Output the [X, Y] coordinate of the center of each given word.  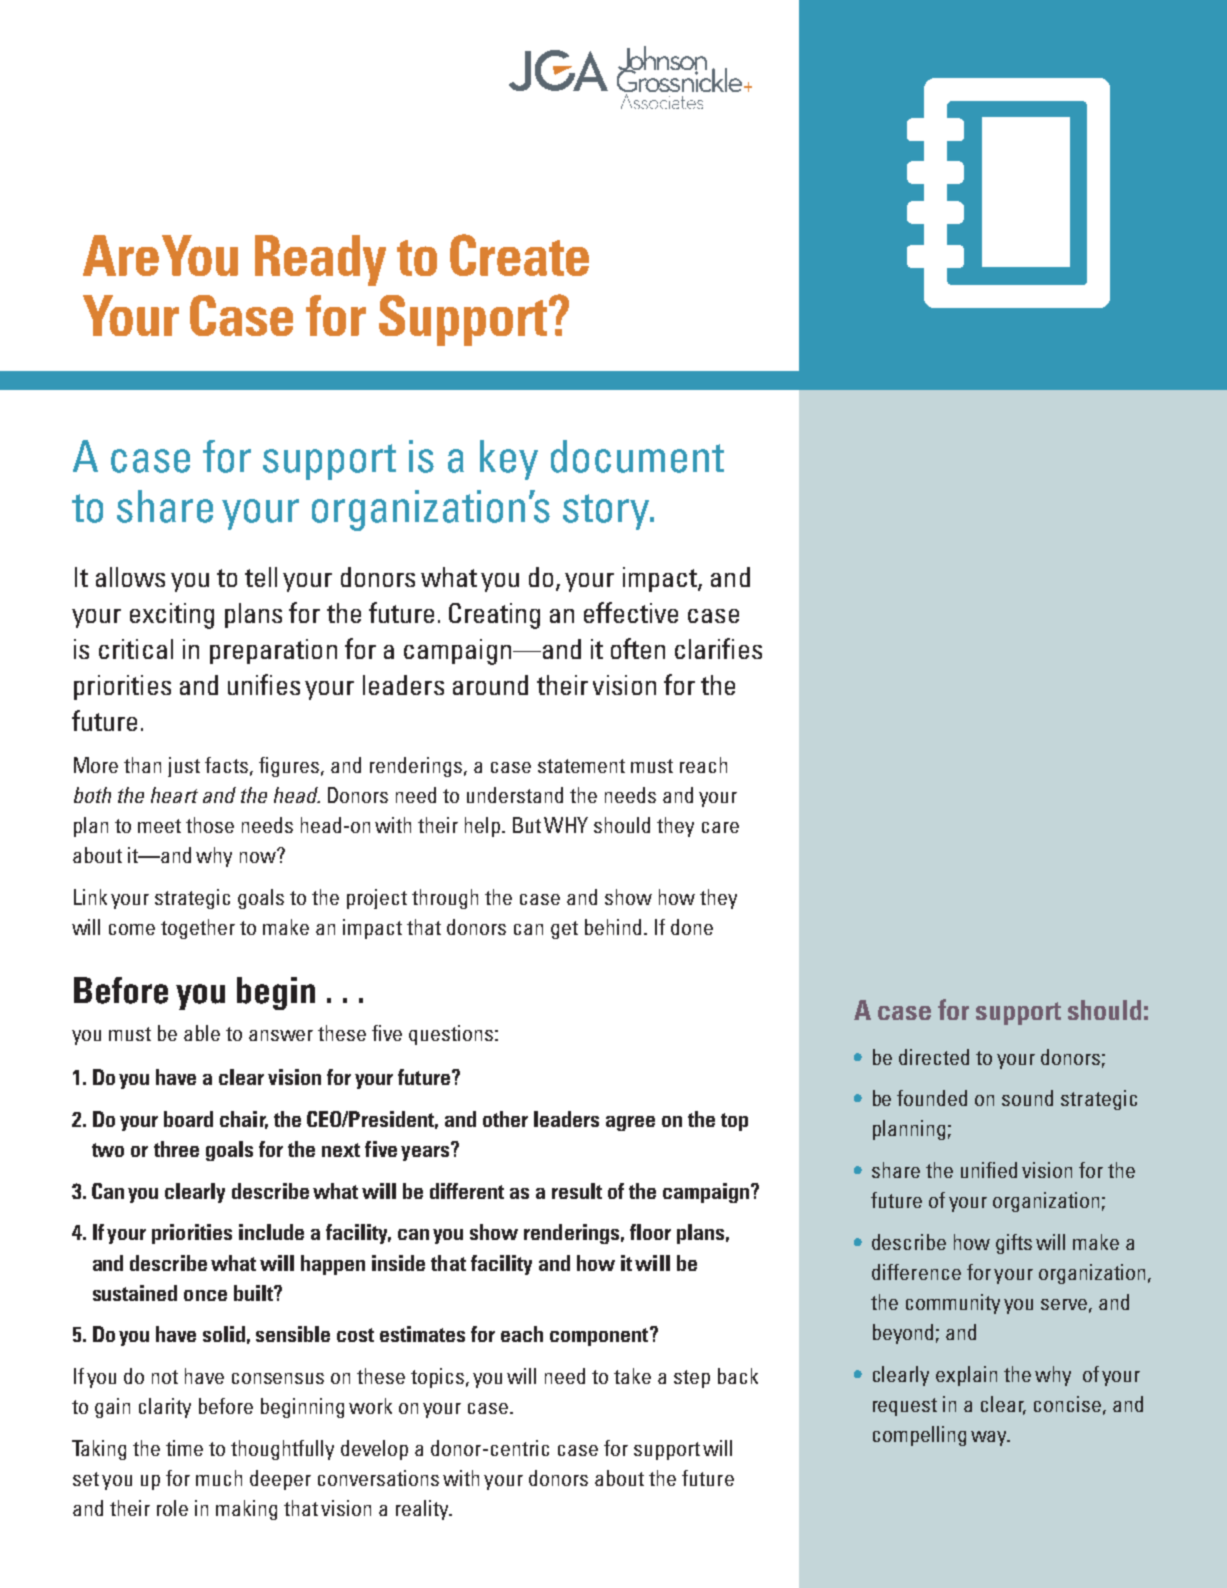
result [577, 1191]
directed [934, 1057]
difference [916, 1272]
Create [519, 255]
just [184, 767]
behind [613, 927]
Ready [320, 260]
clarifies [718, 648]
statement [581, 766]
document [637, 456]
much [219, 1478]
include [271, 1232]
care [720, 827]
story [607, 512]
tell [261, 577]
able [202, 1033]
